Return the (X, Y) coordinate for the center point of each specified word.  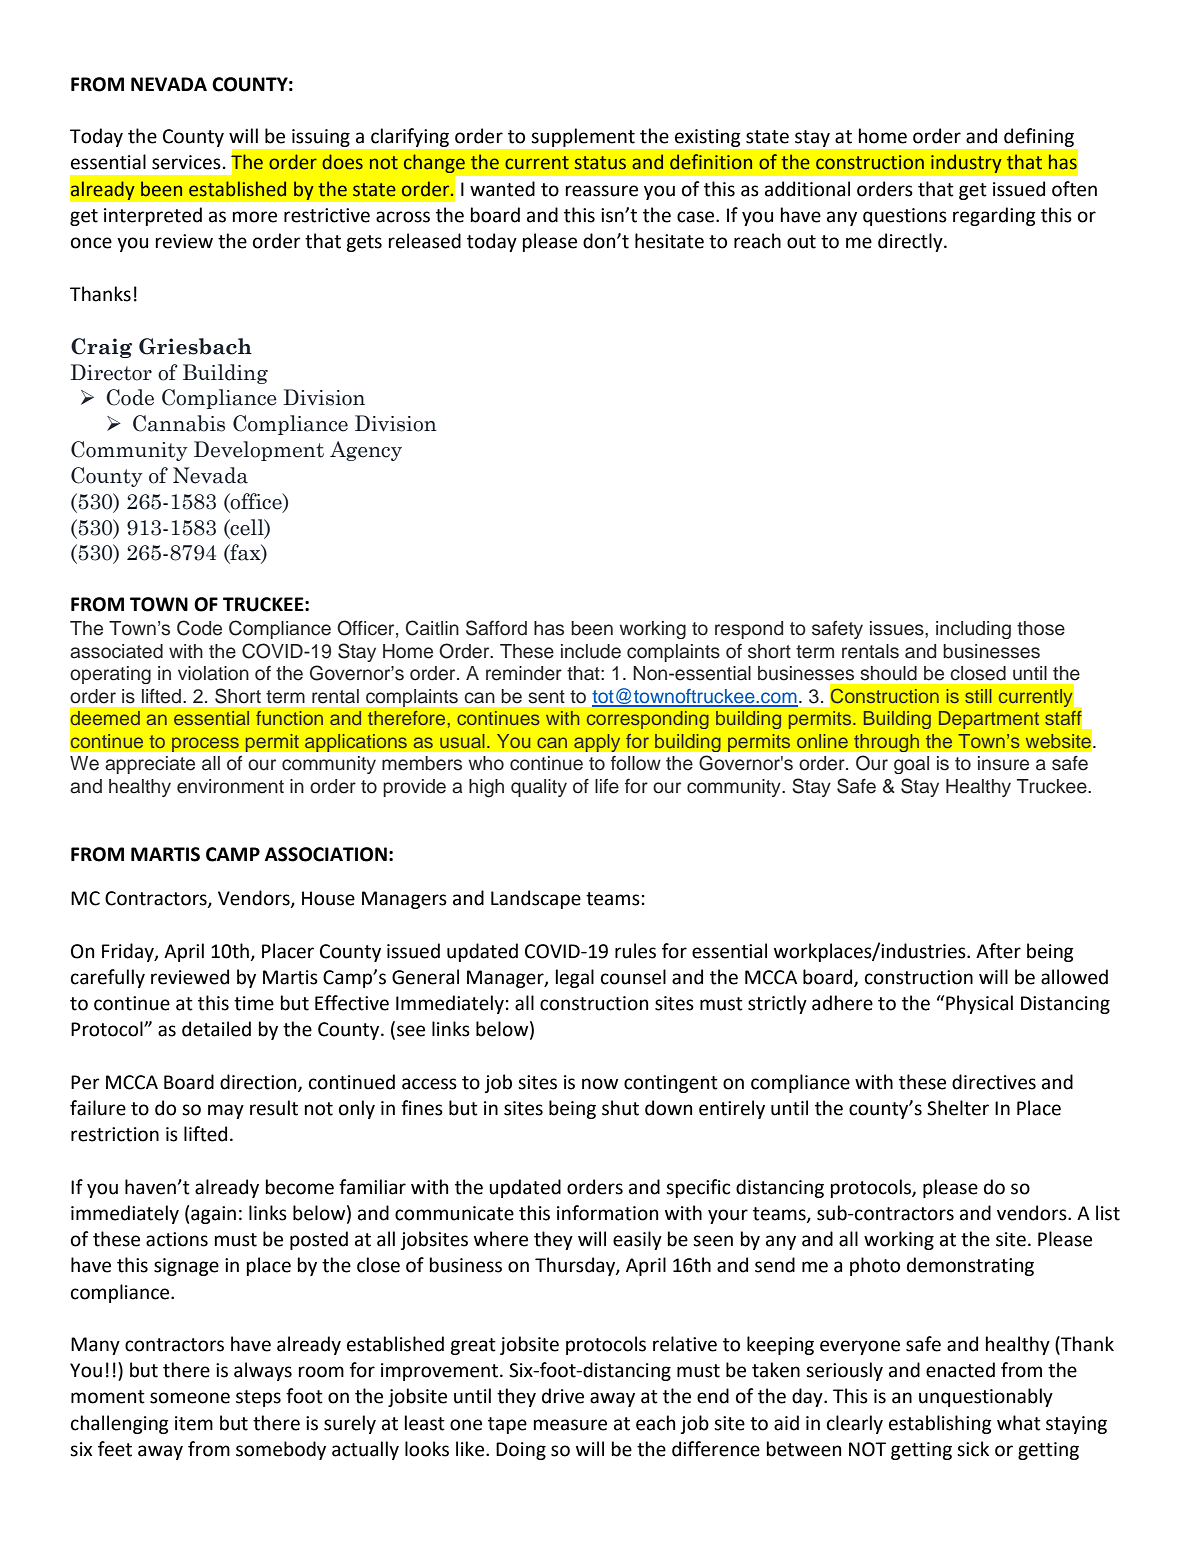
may (226, 1111)
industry (966, 163)
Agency (366, 451)
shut (620, 1108)
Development (259, 451)
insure (1003, 763)
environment (230, 786)
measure (570, 1425)
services (186, 162)
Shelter (958, 1108)
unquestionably (986, 1397)
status (600, 163)
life (607, 786)
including (973, 630)
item (194, 1423)
